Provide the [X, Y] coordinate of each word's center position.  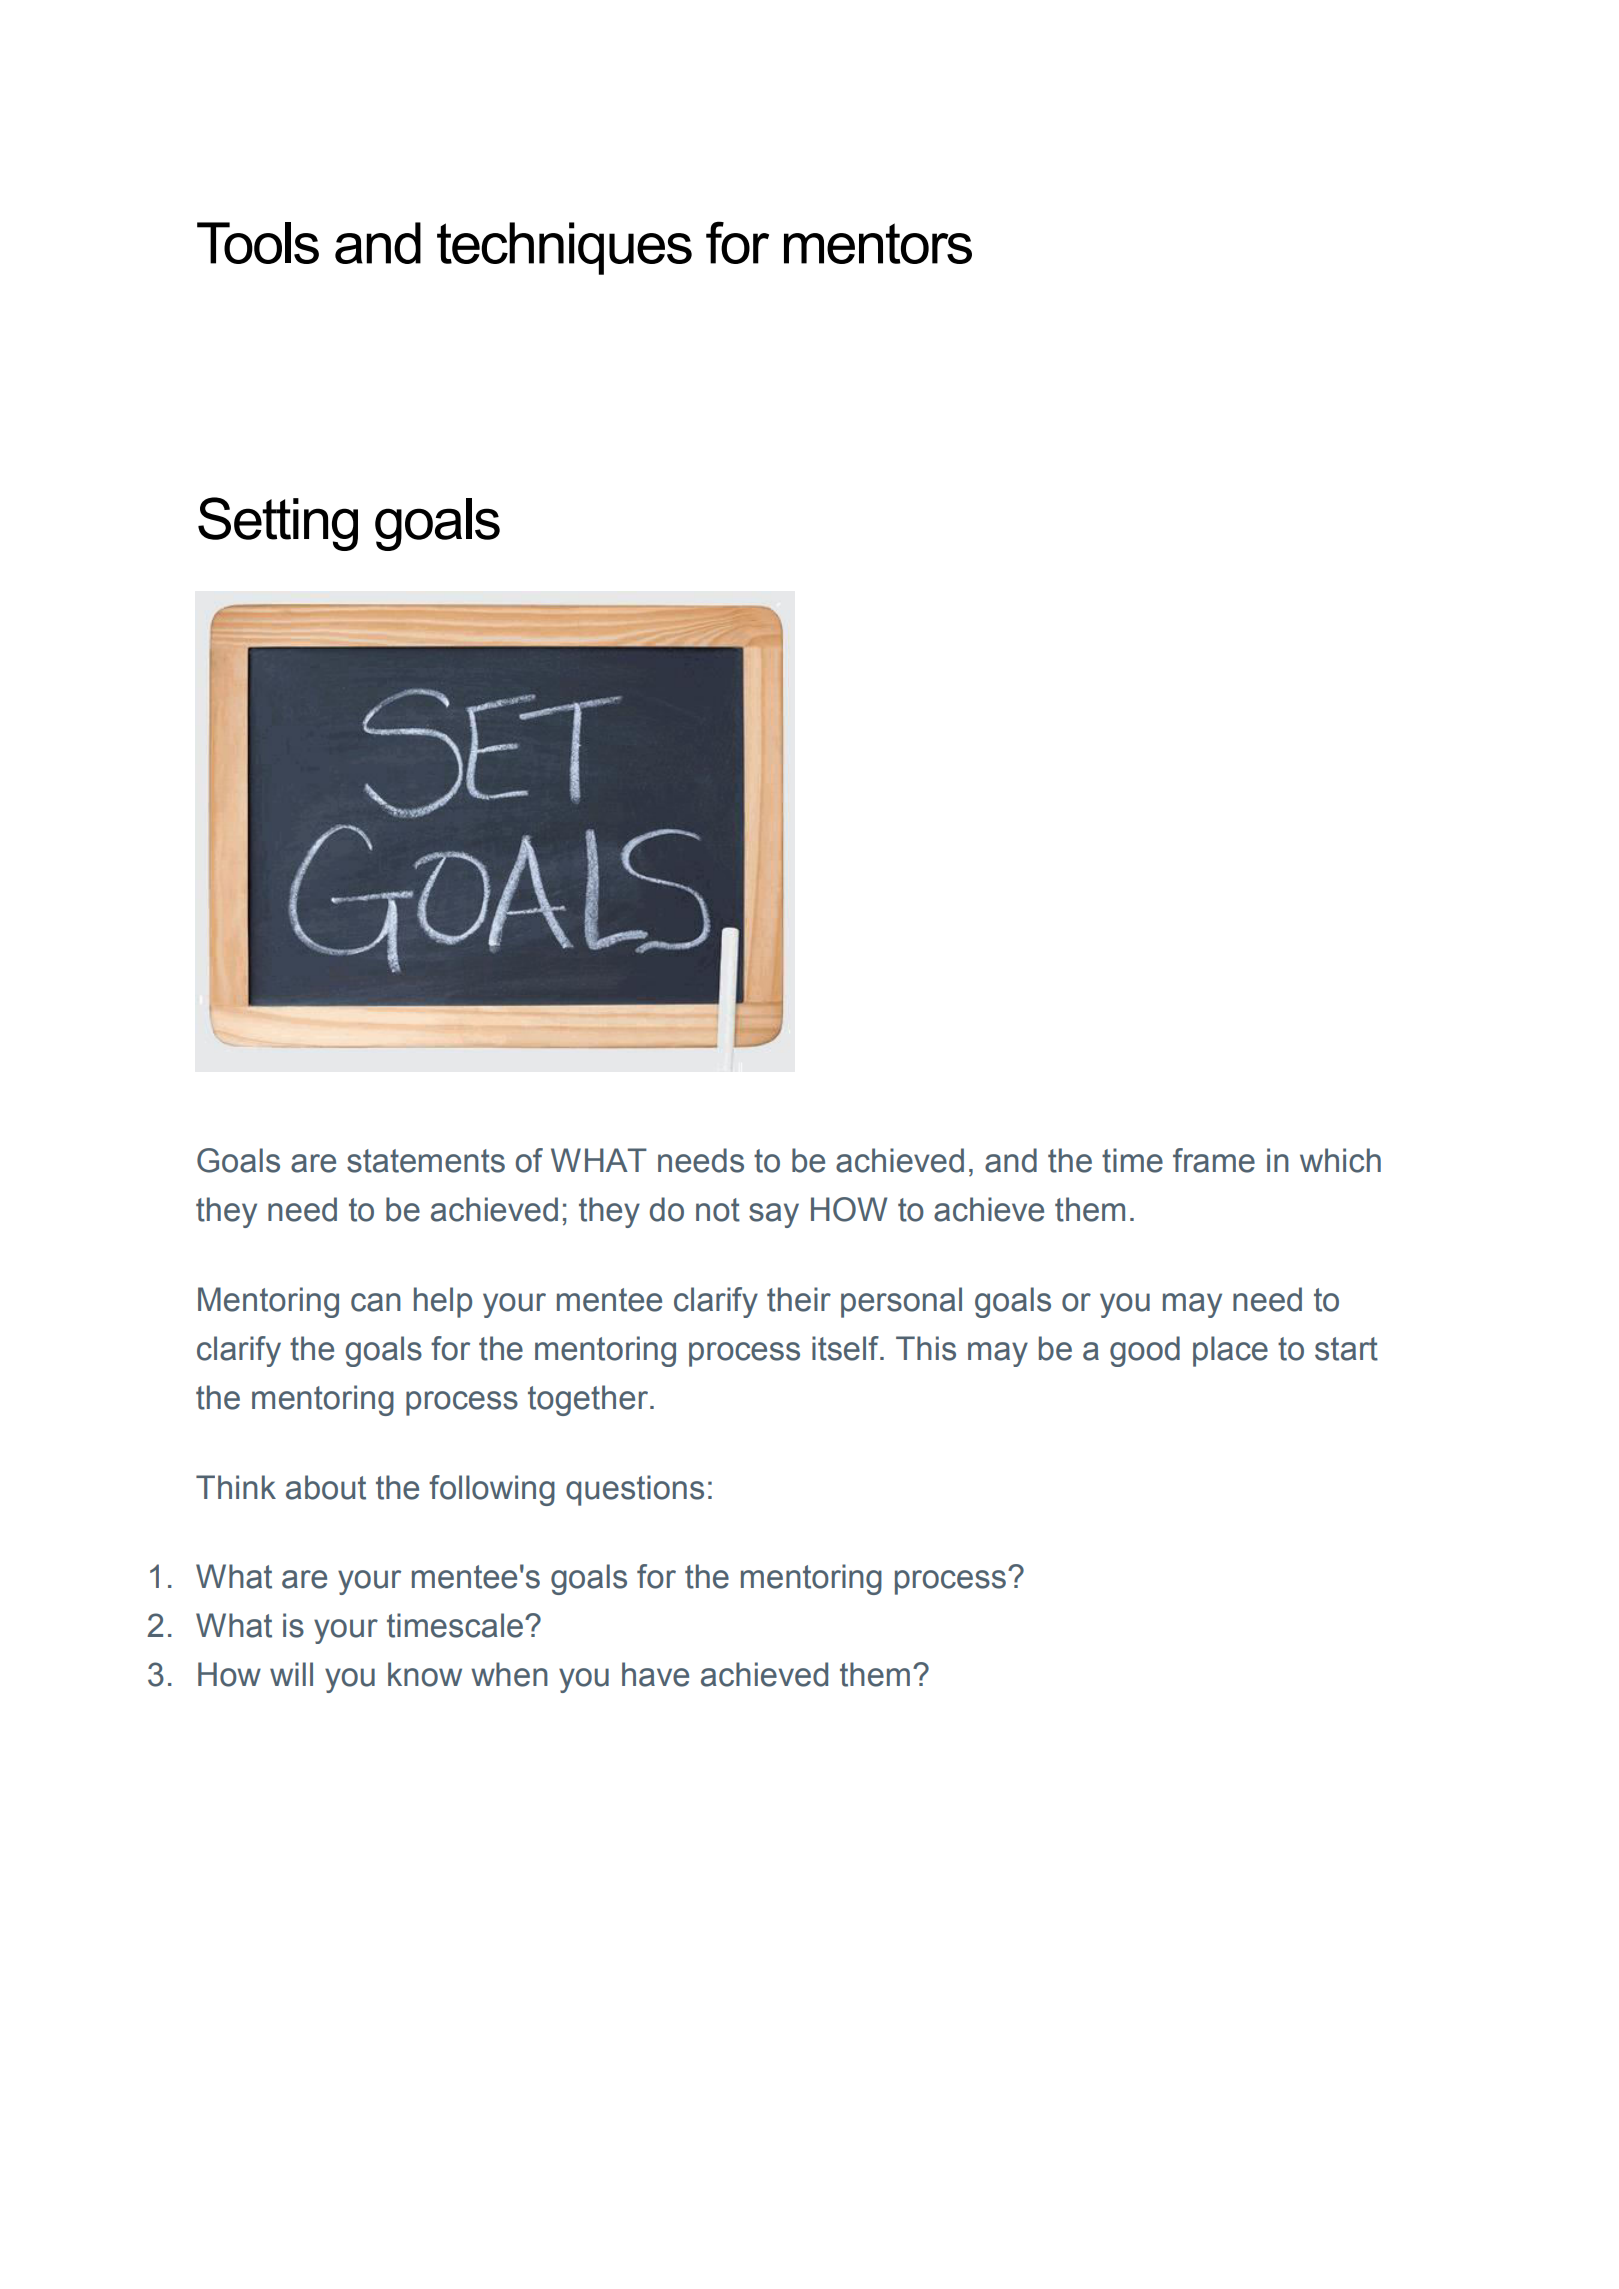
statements [426, 1161]
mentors [878, 243]
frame [1214, 1160]
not [718, 1210]
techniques [564, 248]
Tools [258, 243]
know [425, 1674]
